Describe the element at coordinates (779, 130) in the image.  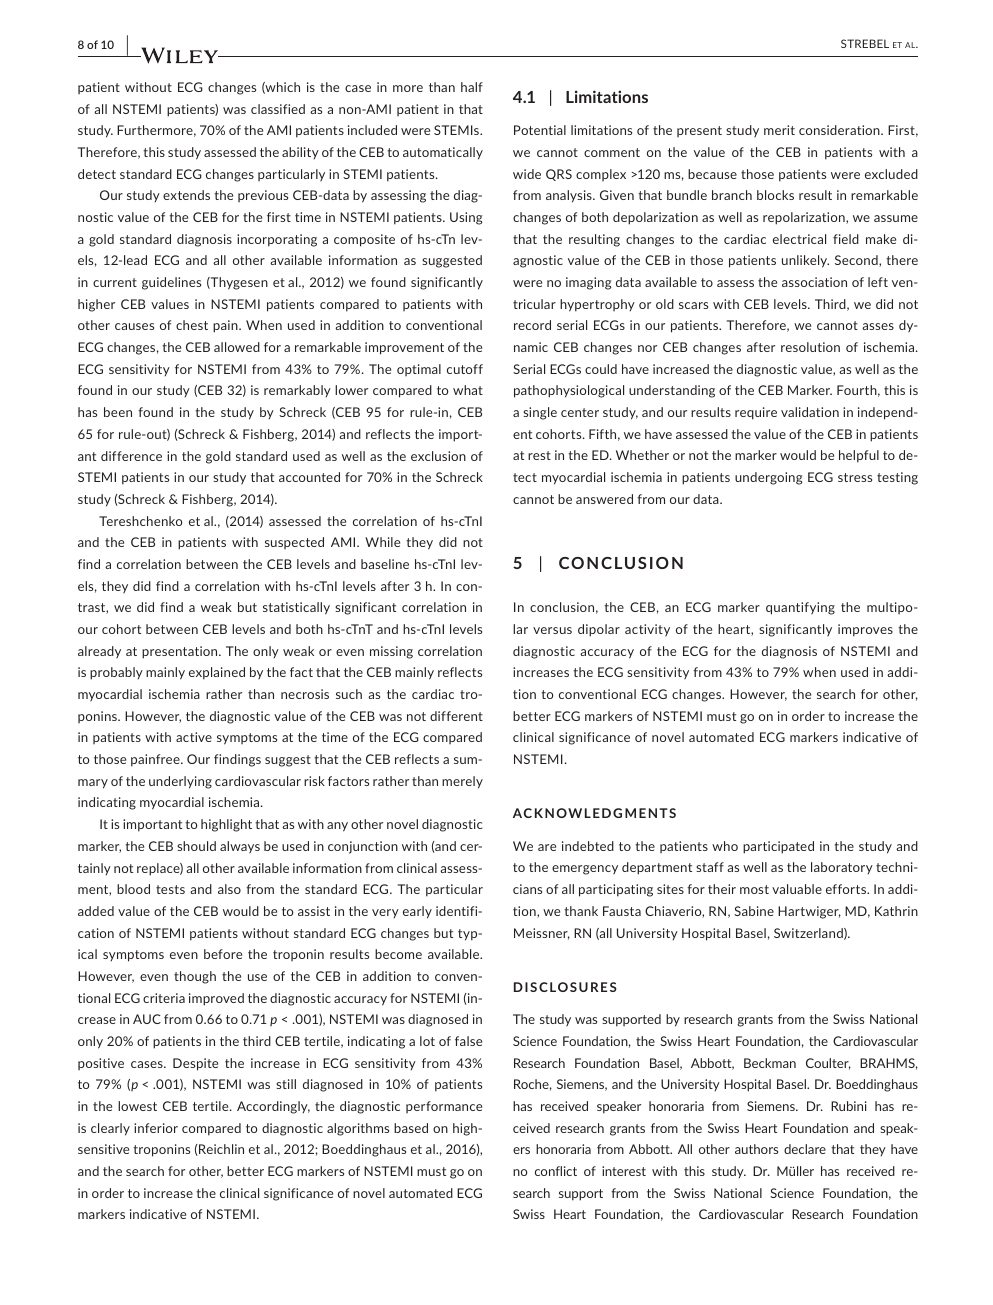
I see `merit` at that location.
